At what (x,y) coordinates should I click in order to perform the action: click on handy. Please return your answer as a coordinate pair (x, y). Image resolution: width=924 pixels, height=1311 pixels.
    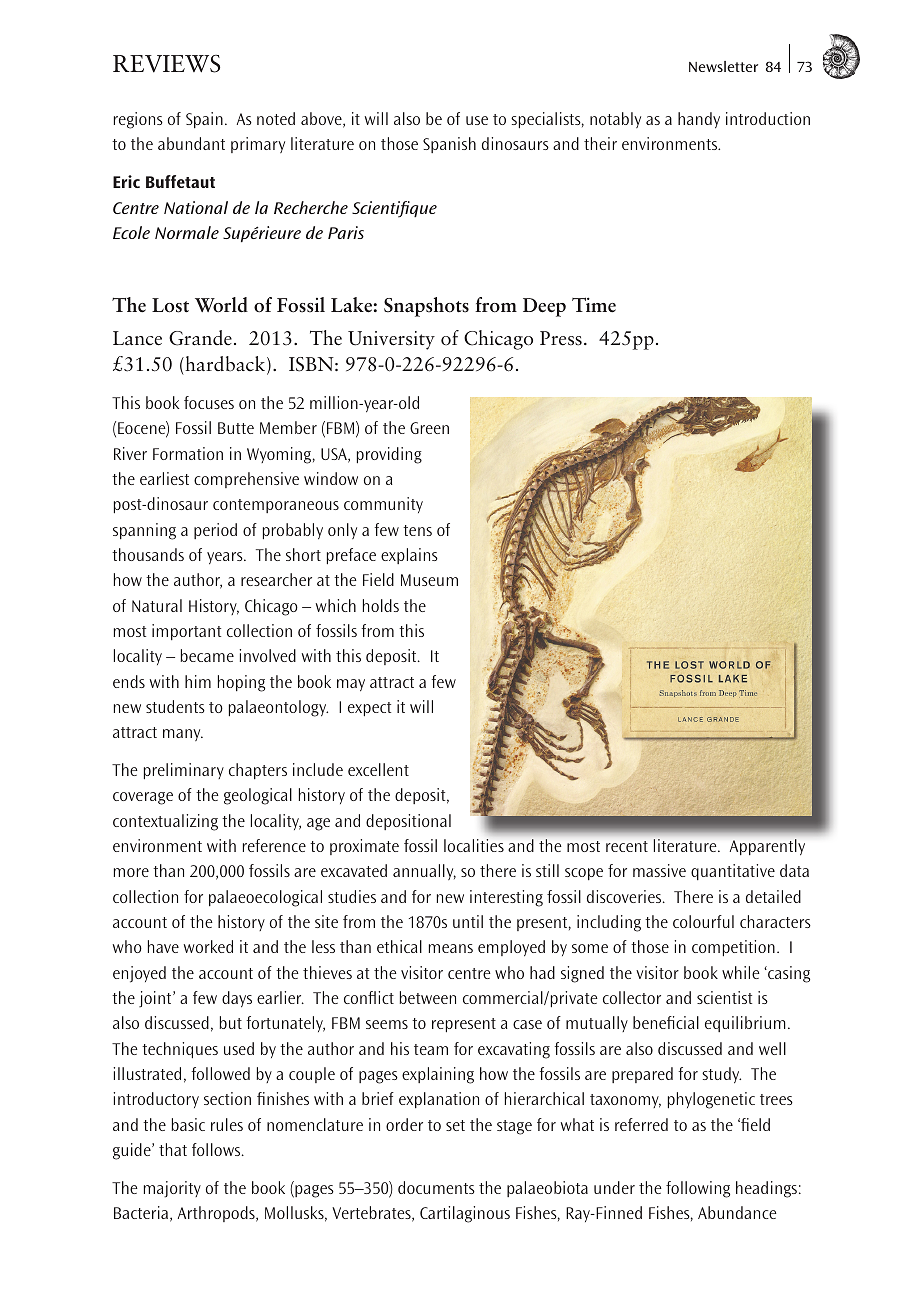
    Looking at the image, I should click on (699, 120).
